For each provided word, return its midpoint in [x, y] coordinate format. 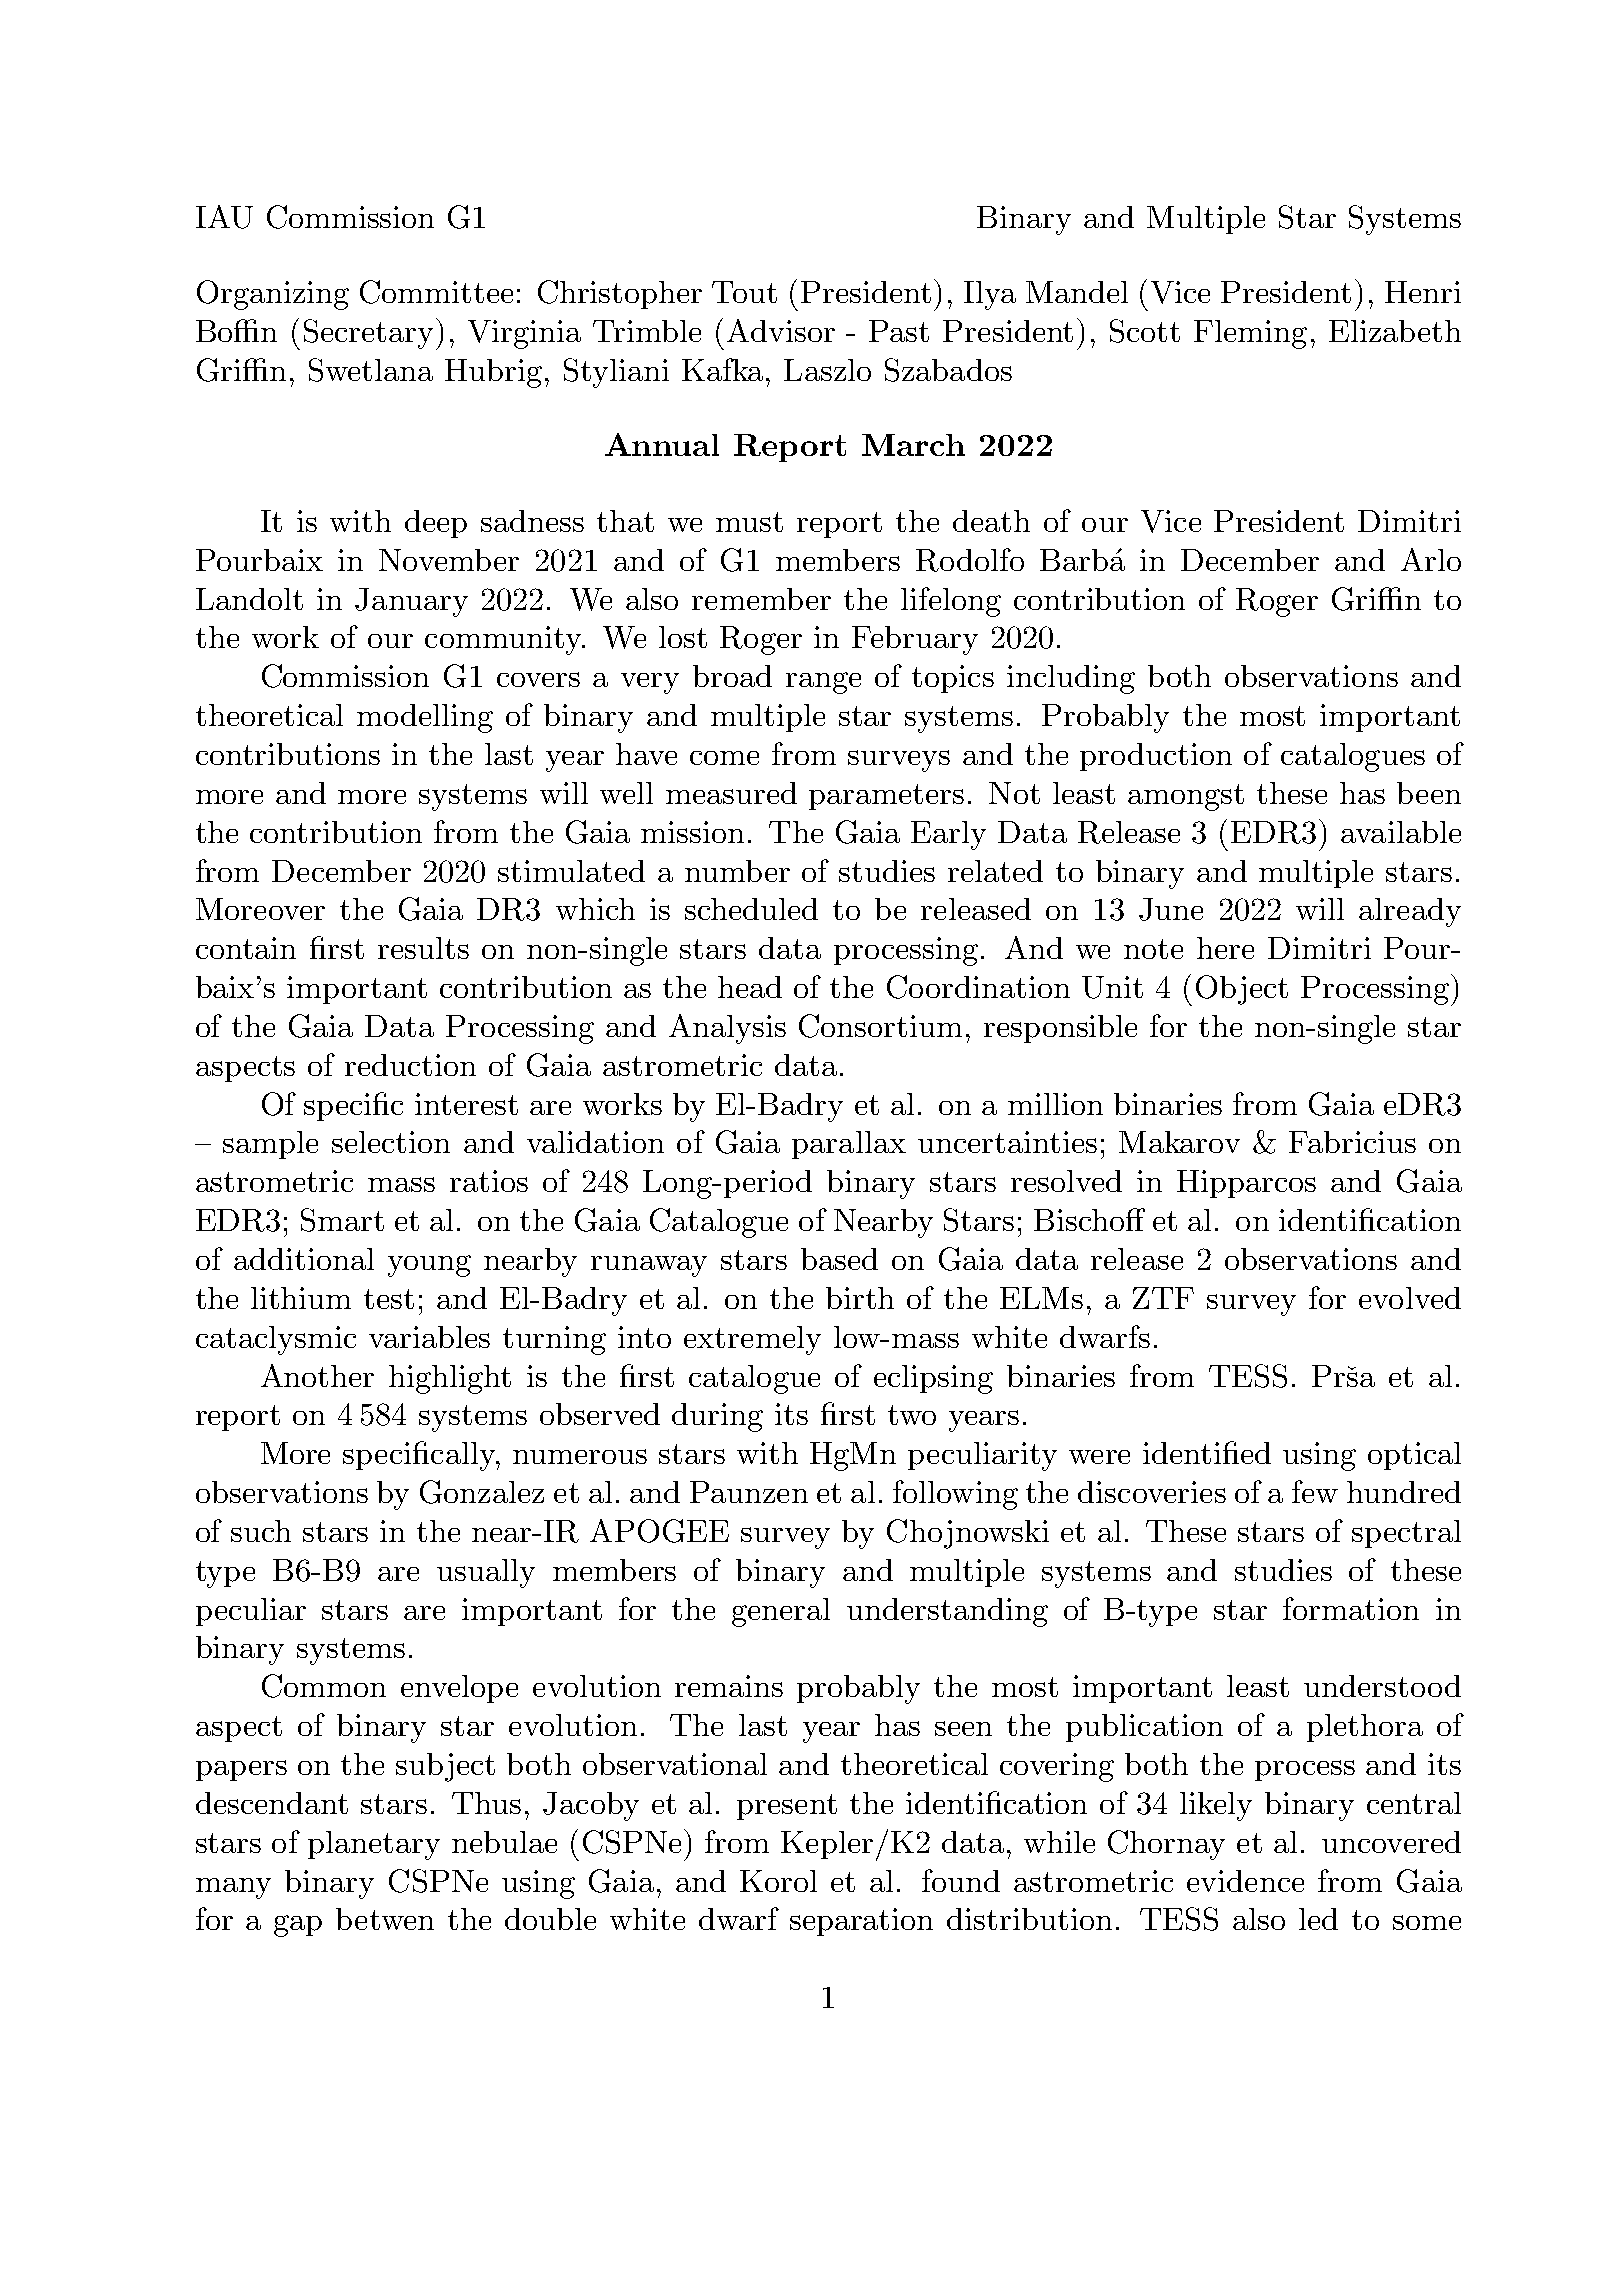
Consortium [880, 1026]
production [1156, 757]
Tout [744, 292]
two [912, 1415]
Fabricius [1352, 1142]
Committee [436, 292]
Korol [778, 1881]
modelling [425, 718]
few [1315, 1491]
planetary [374, 1845]
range [823, 683]
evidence [1245, 1881]
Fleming [1250, 334]
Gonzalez [482, 1492]
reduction [410, 1065]
